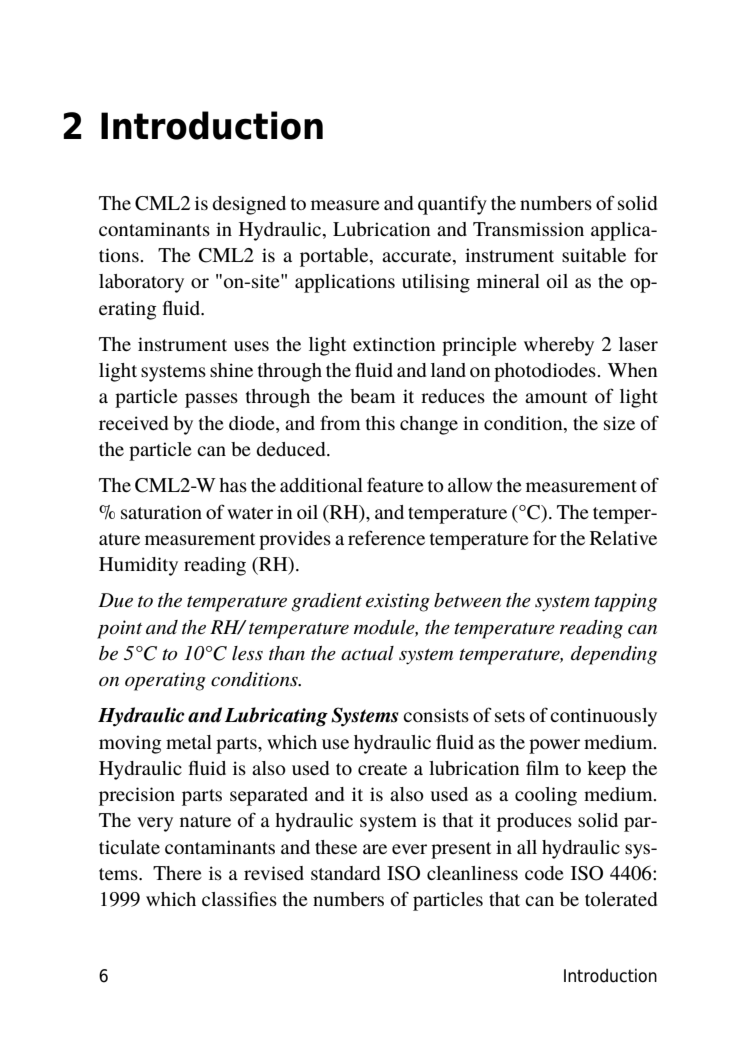 This screenshot has width=732, height=1039. What do you see at coordinates (335, 257) in the screenshot?
I see `portable` at bounding box center [335, 257].
